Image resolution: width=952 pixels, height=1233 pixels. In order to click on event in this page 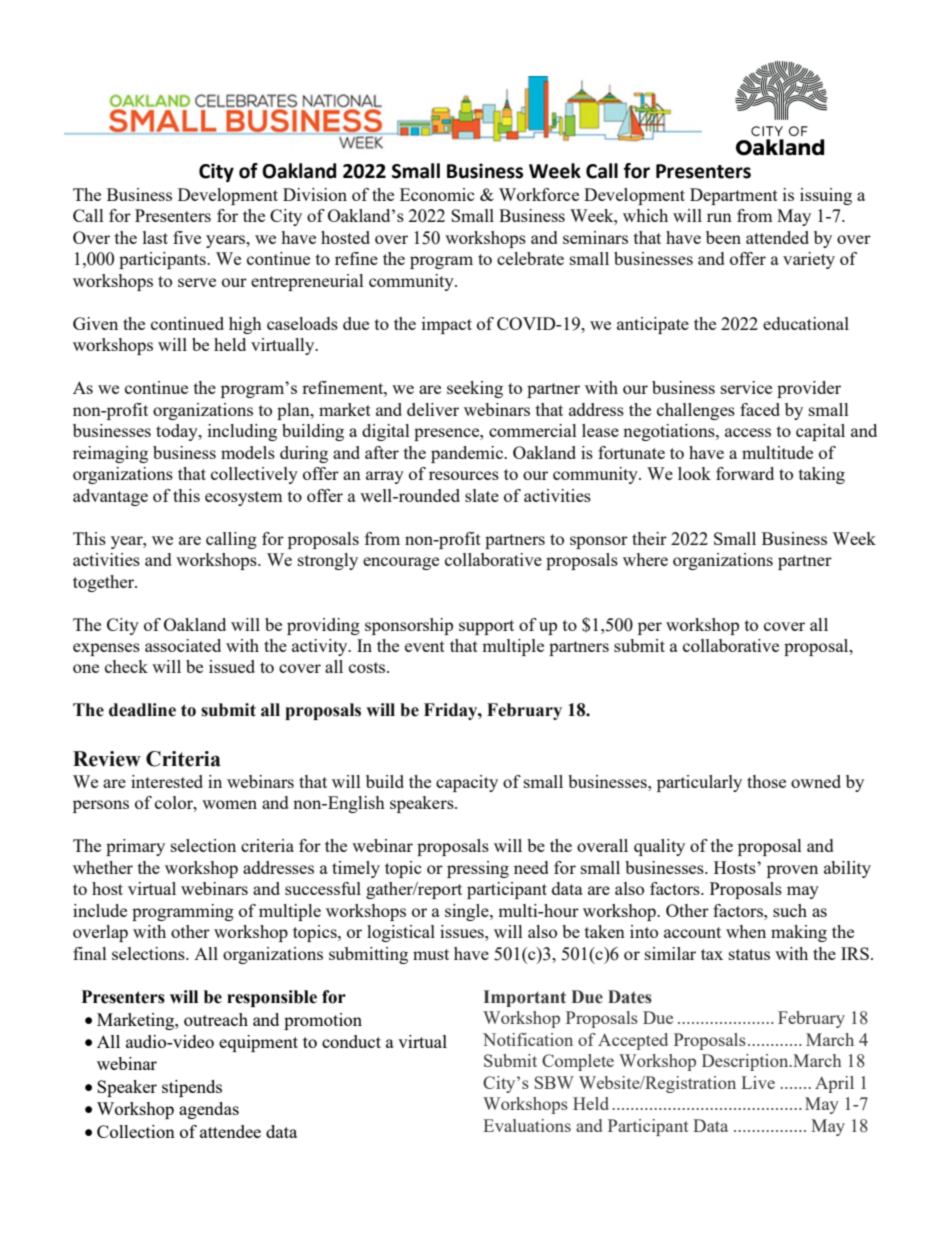, I will do `click(425, 646)`.
